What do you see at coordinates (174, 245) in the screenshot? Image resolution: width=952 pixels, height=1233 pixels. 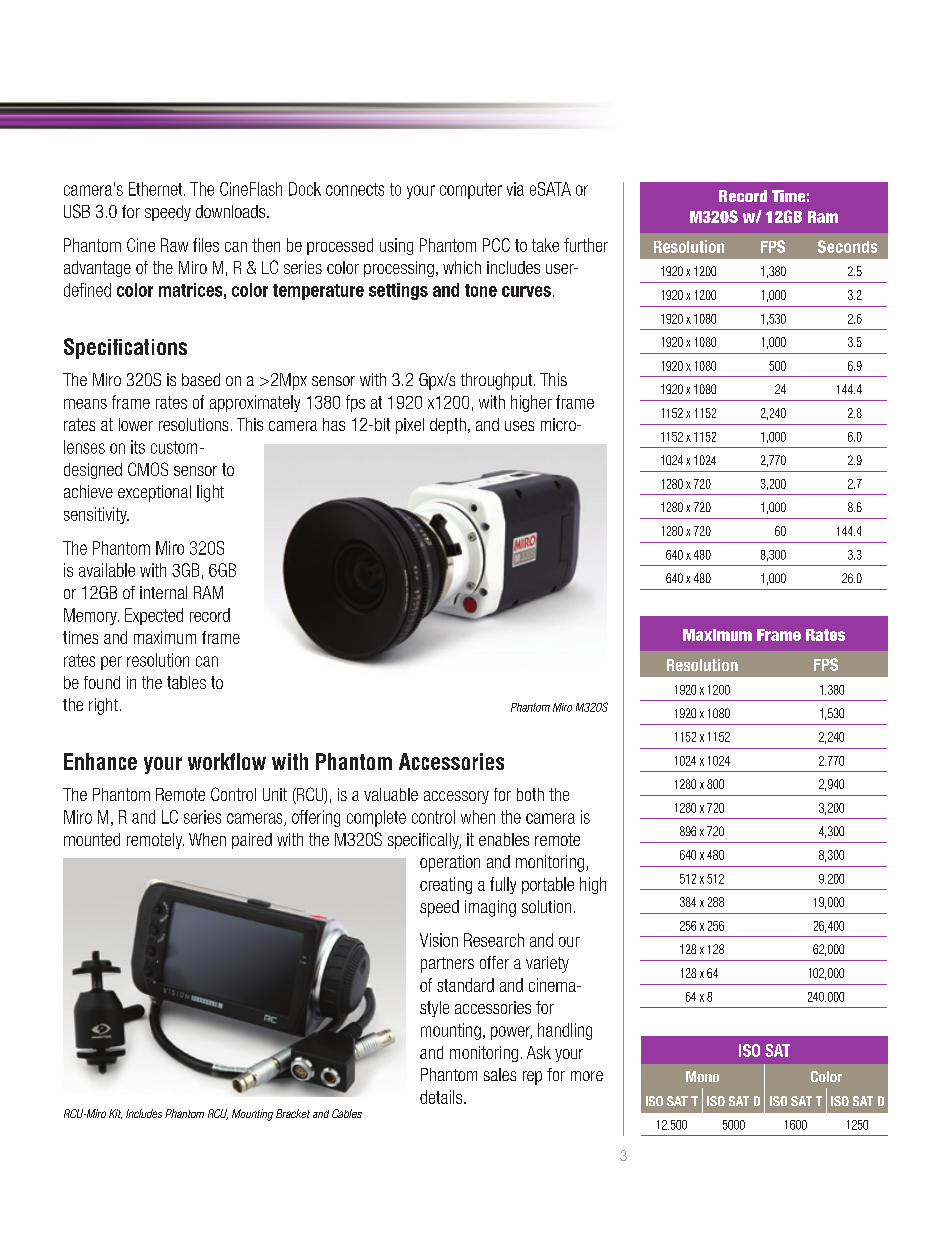 I see `Raw` at bounding box center [174, 245].
